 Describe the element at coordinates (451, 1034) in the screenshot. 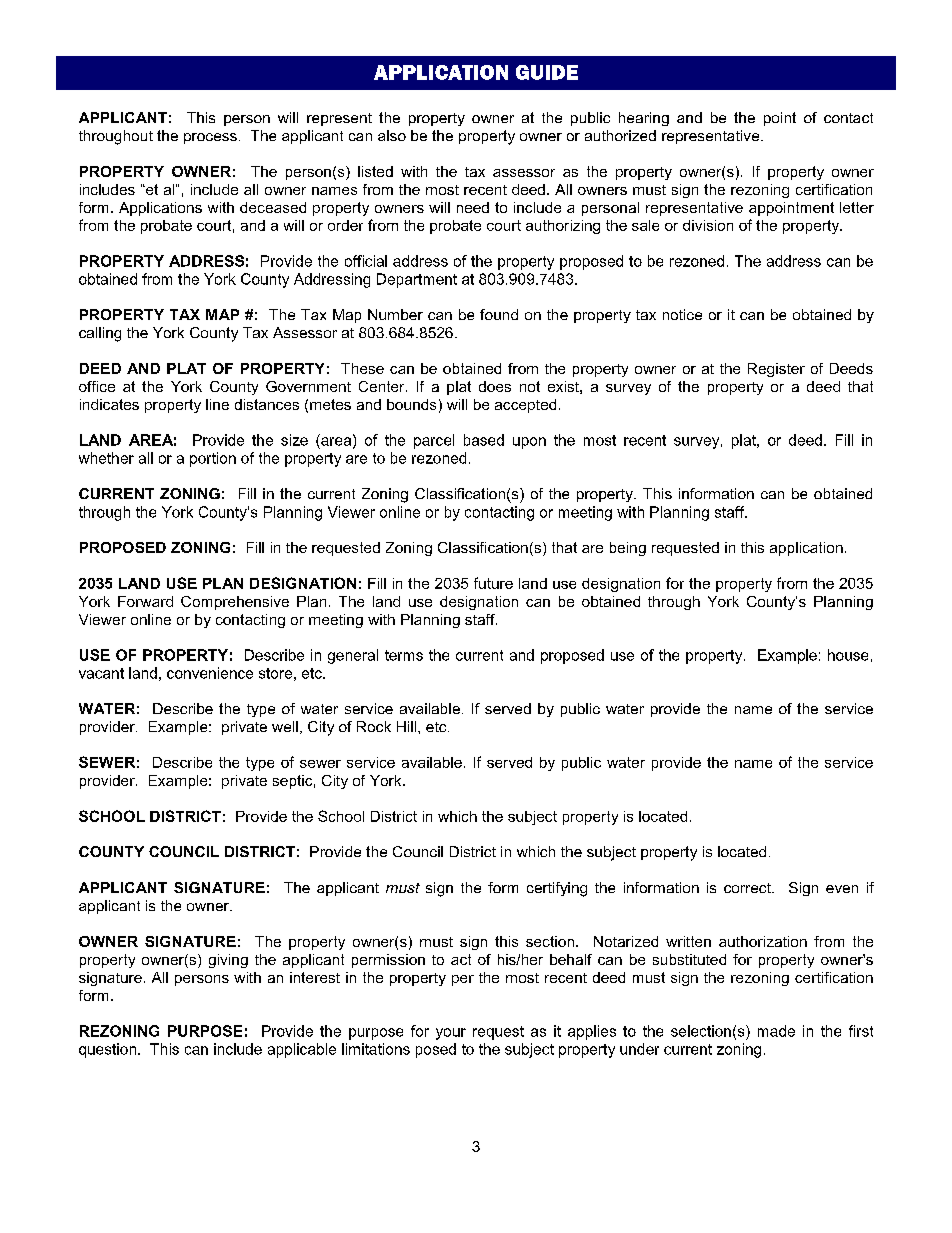

I see `your` at that location.
